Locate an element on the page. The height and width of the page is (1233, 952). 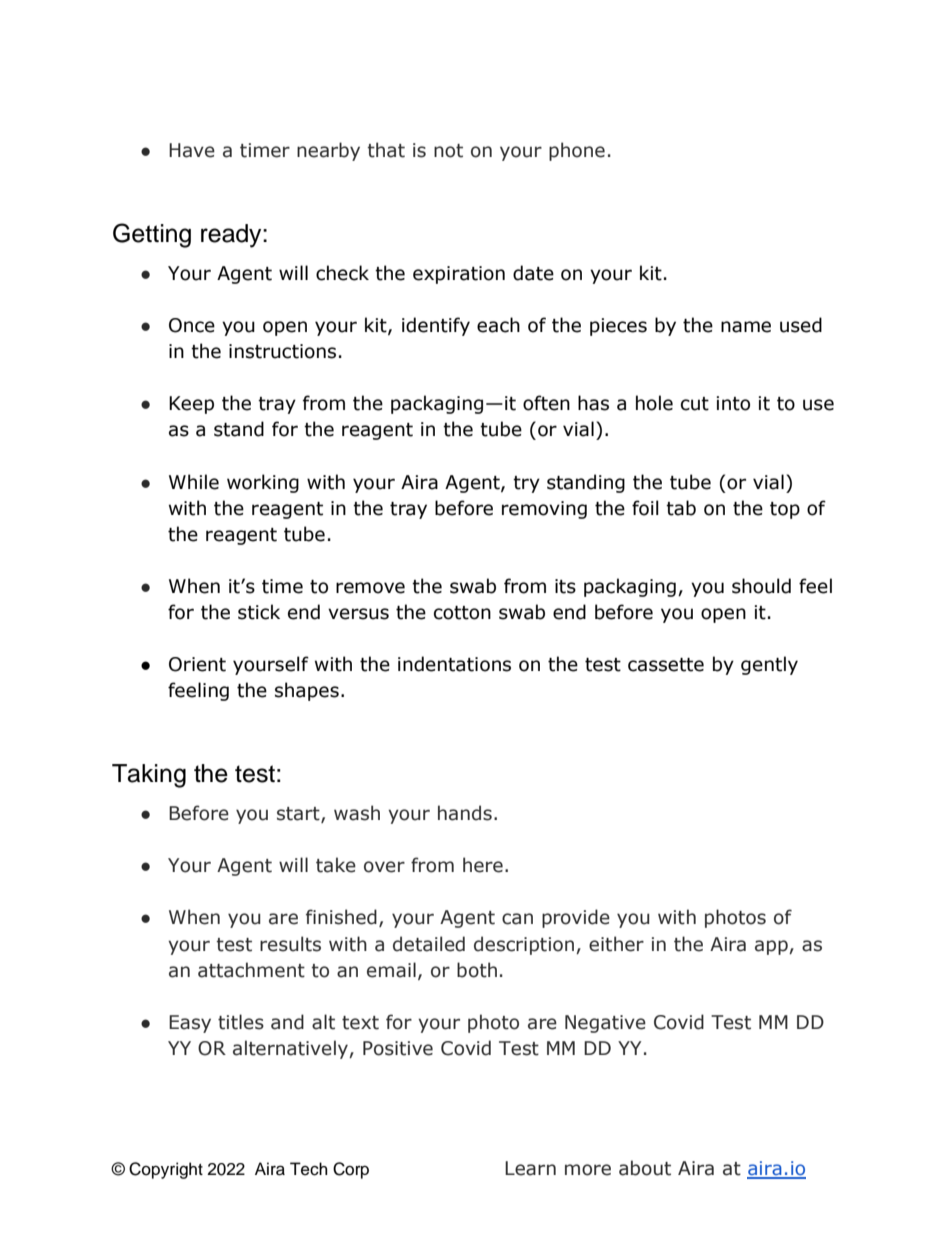
Copyright is located at coordinates (166, 1170).
